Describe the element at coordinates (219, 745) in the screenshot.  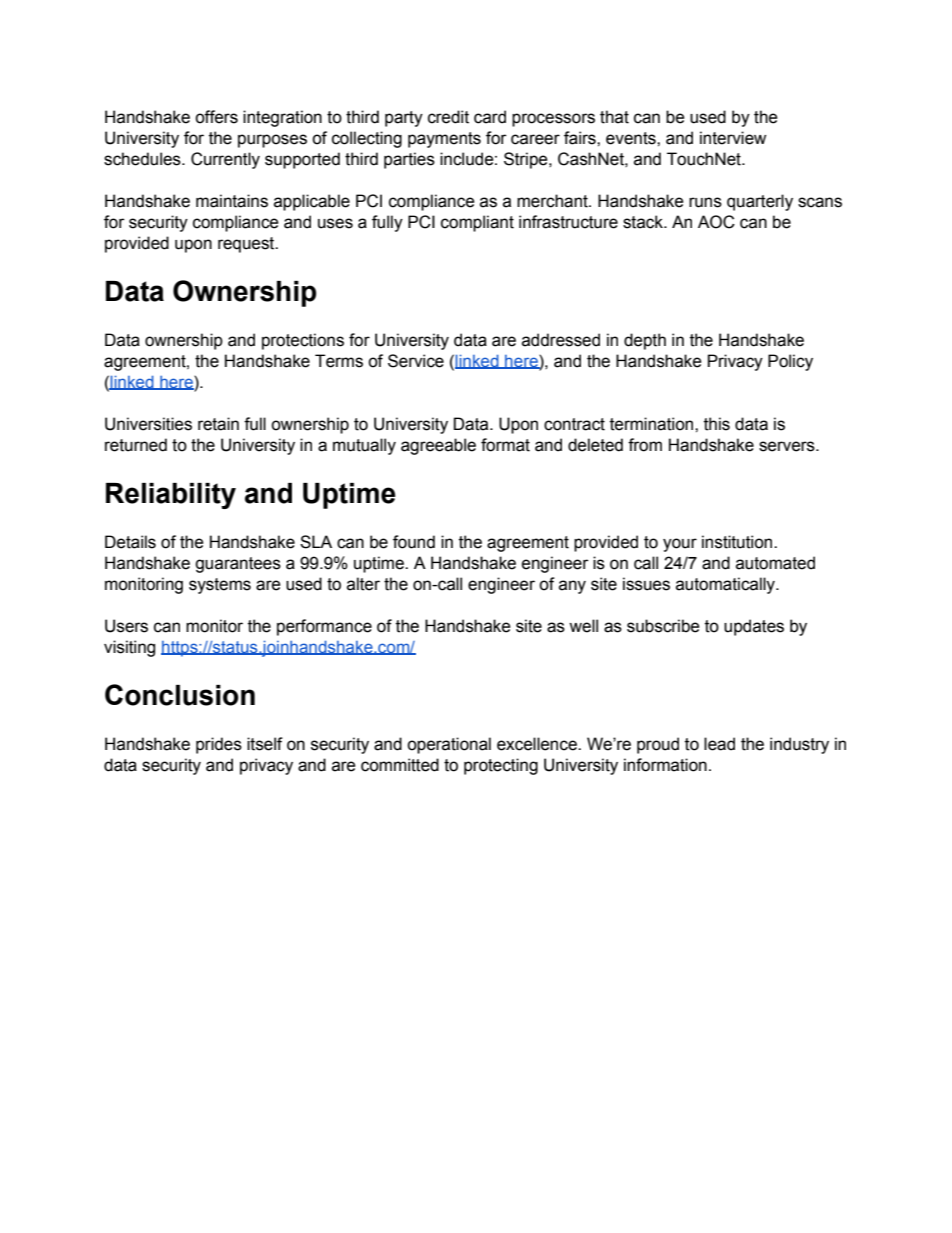
I see `prides` at that location.
